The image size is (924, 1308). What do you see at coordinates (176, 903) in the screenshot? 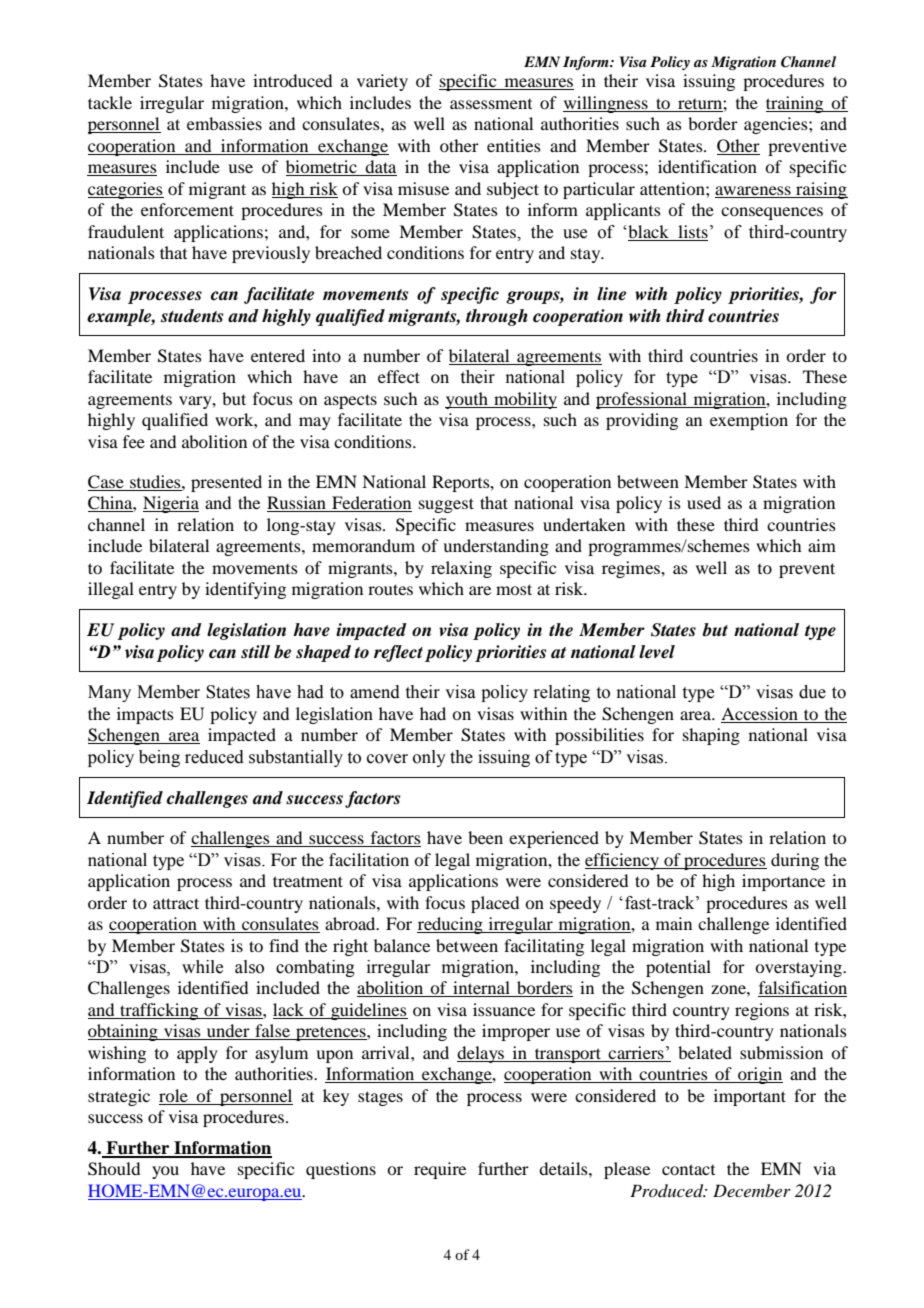
I see `attract` at bounding box center [176, 903].
